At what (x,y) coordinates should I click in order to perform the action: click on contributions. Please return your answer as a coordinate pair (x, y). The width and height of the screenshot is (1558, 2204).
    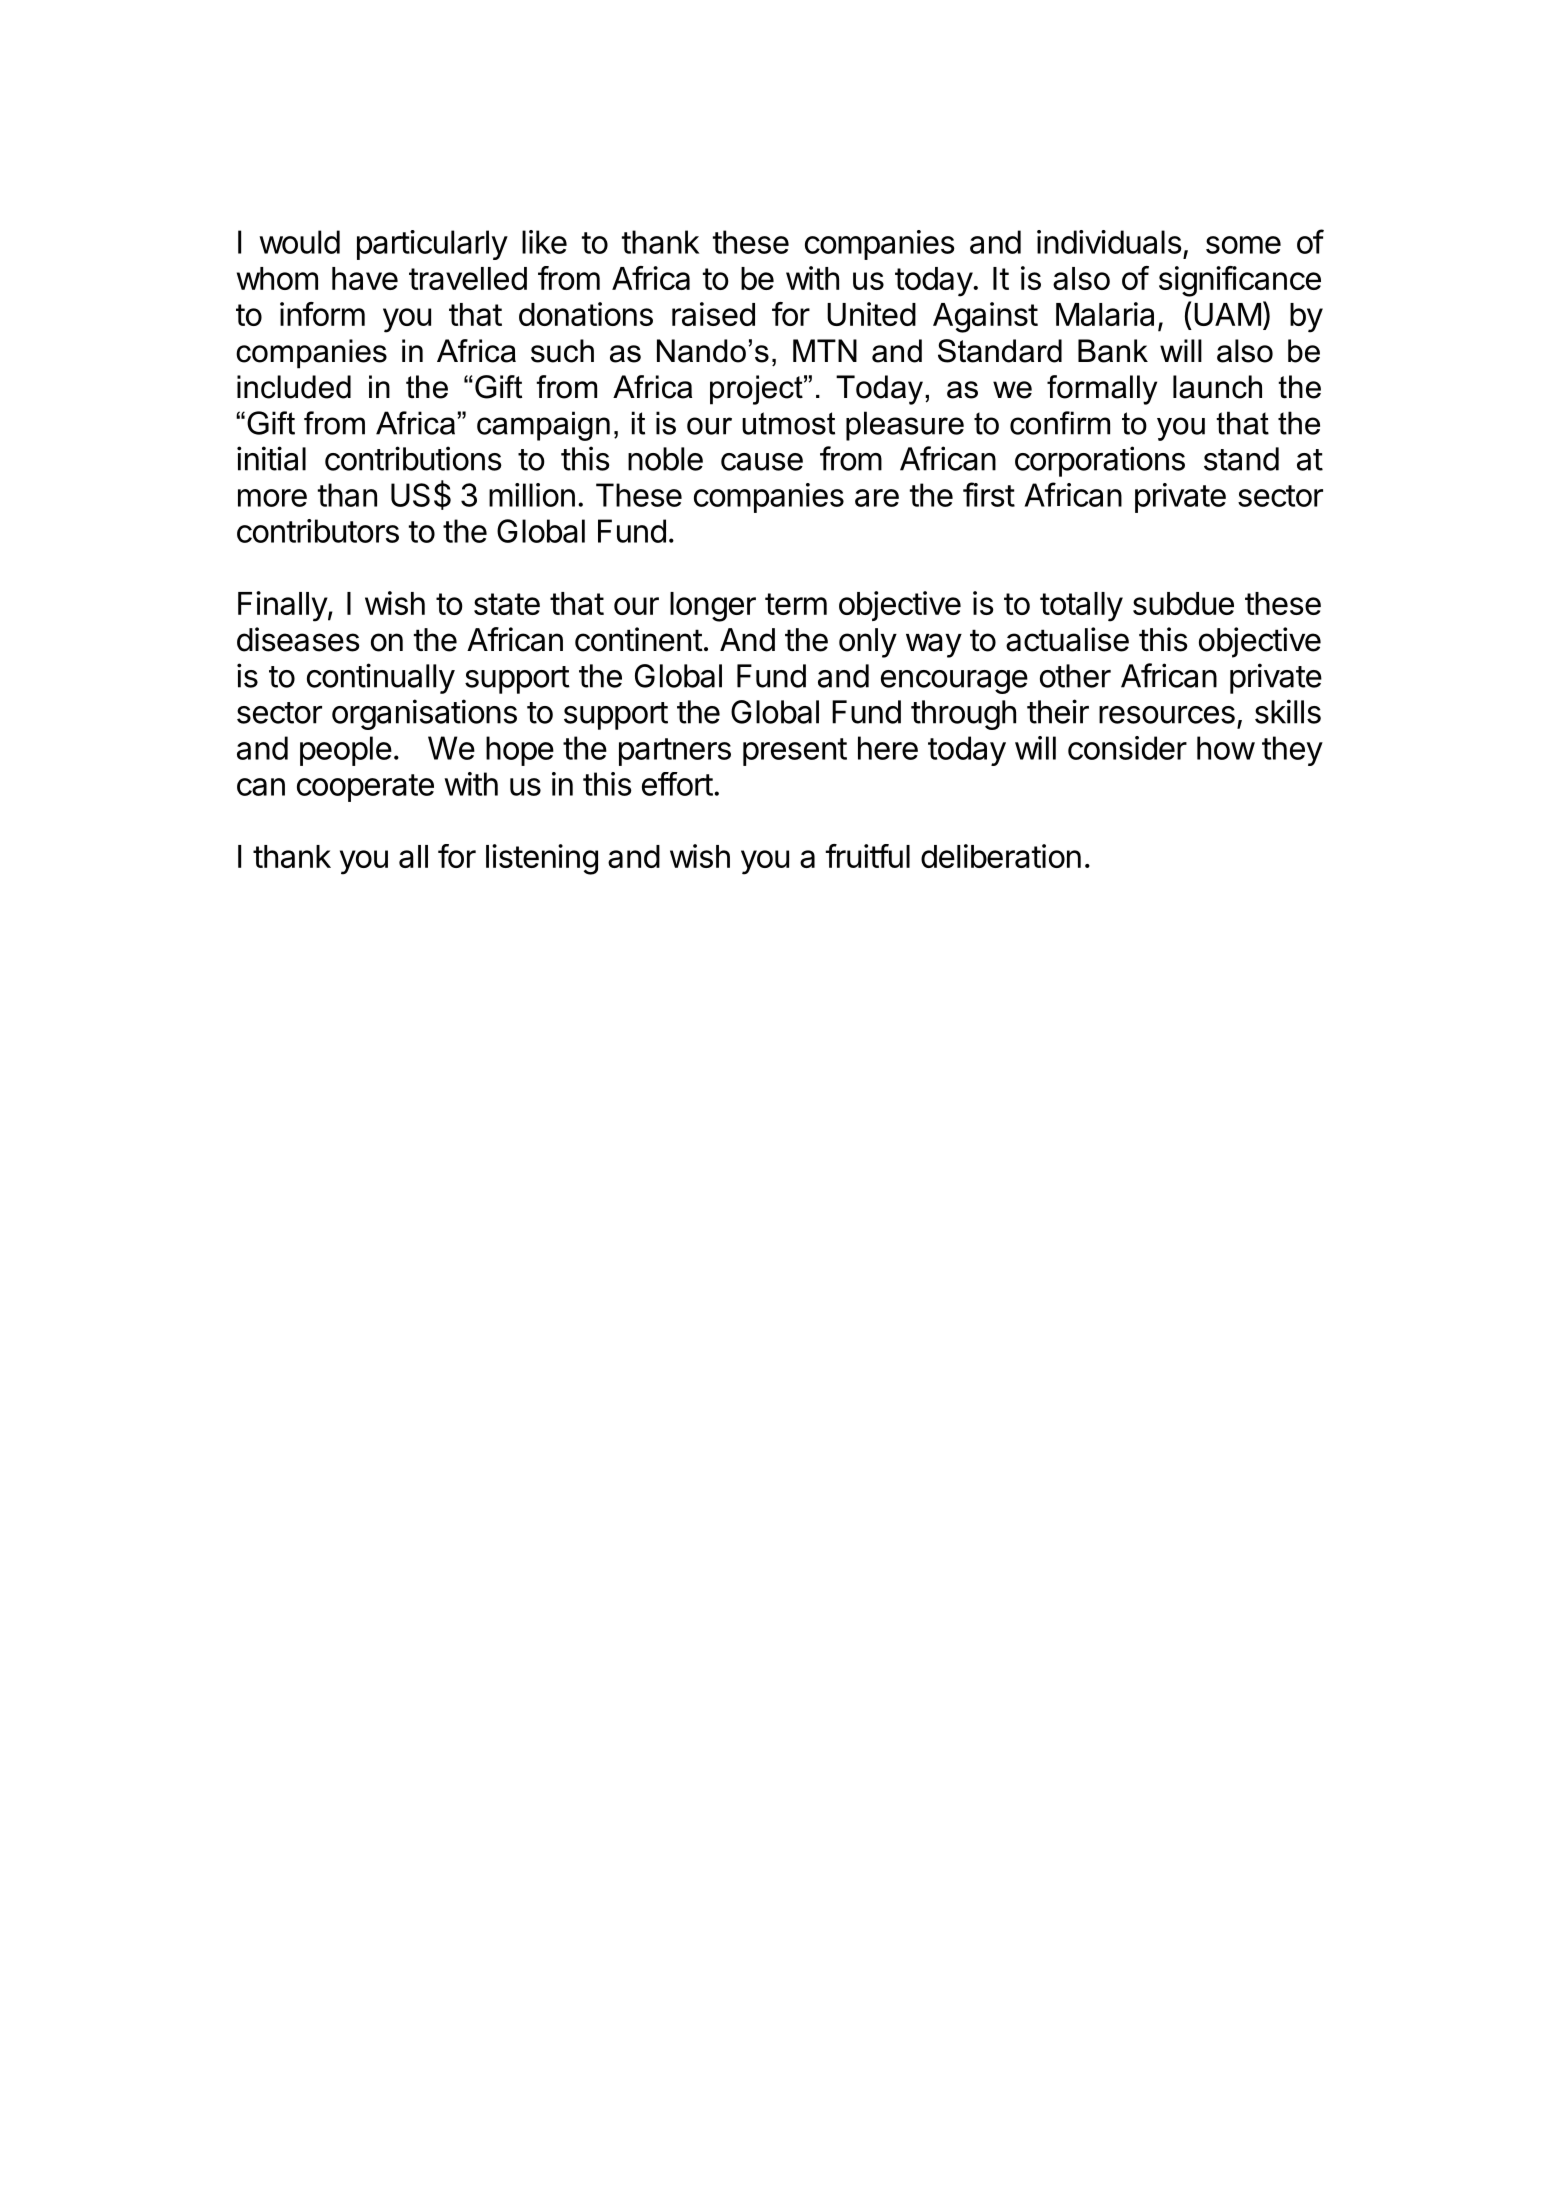
    Looking at the image, I should click on (413, 458).
